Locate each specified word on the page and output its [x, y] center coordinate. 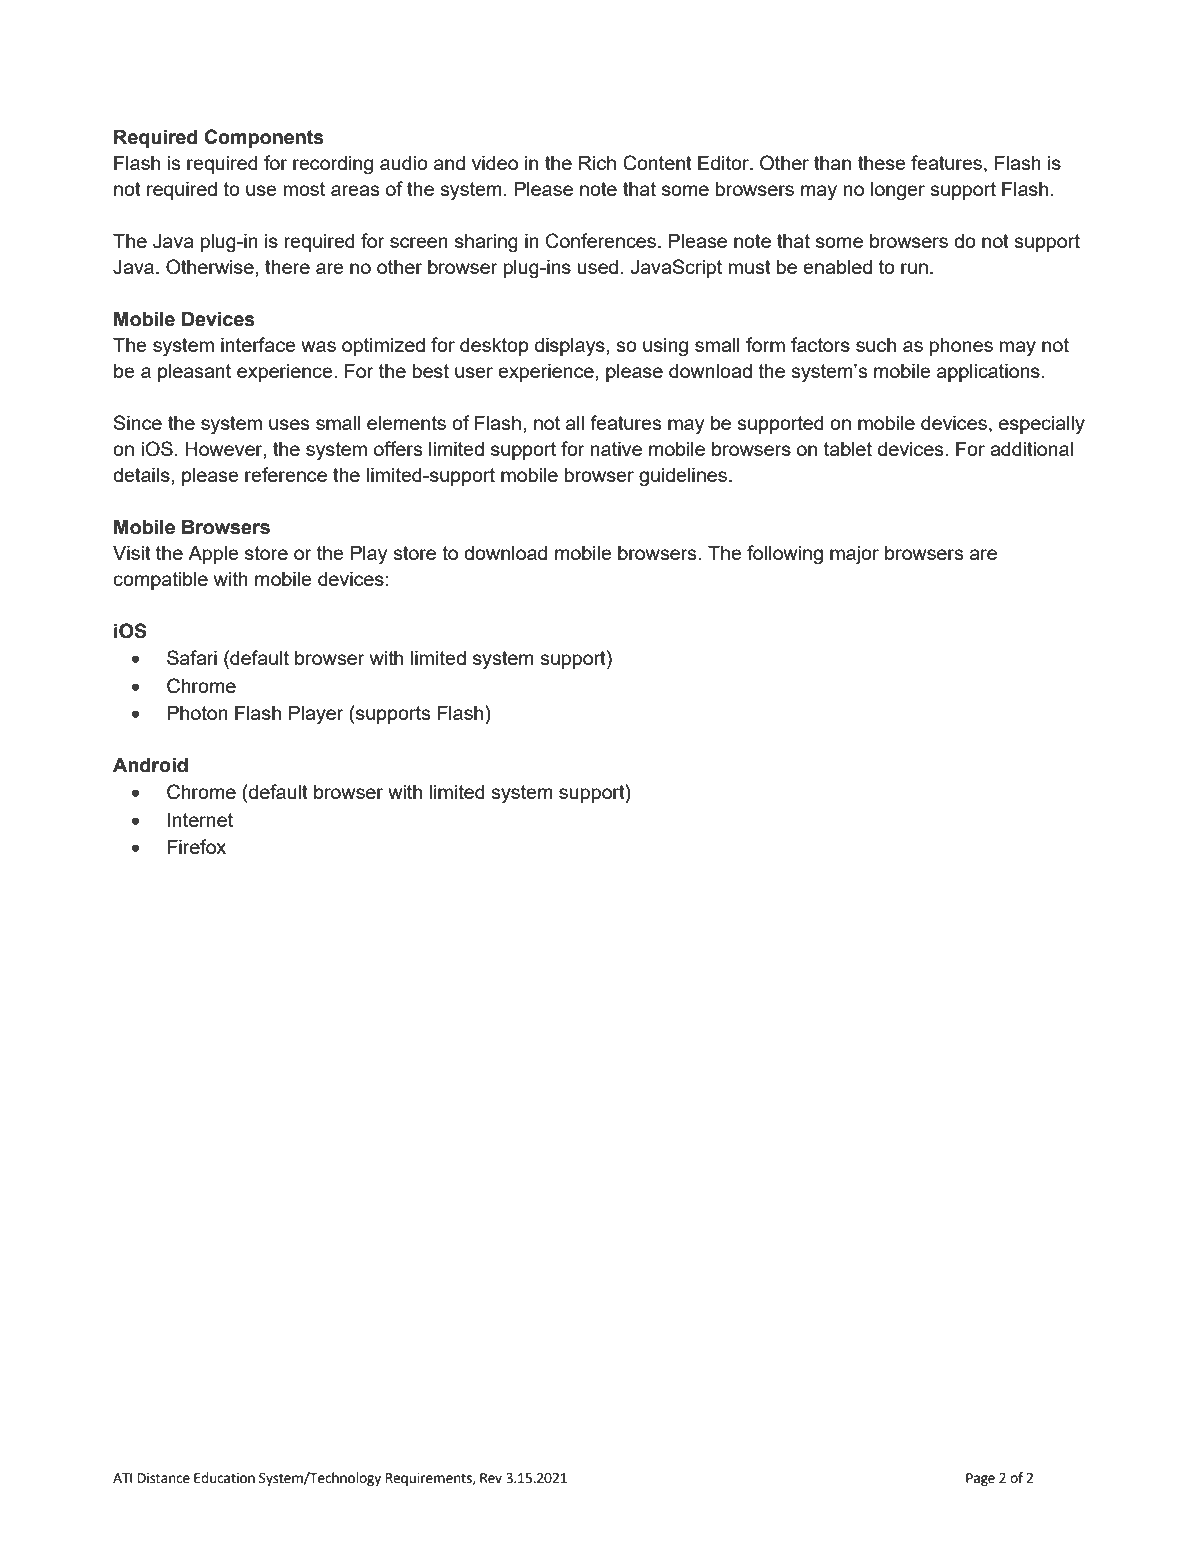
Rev [491, 1478]
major [854, 555]
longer [898, 191]
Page [980, 1479]
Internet [200, 820]
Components [264, 138]
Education [224, 1478]
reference [286, 474]
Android [150, 765]
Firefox [197, 846]
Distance [164, 1478]
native [616, 448]
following [785, 555]
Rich [597, 162]
